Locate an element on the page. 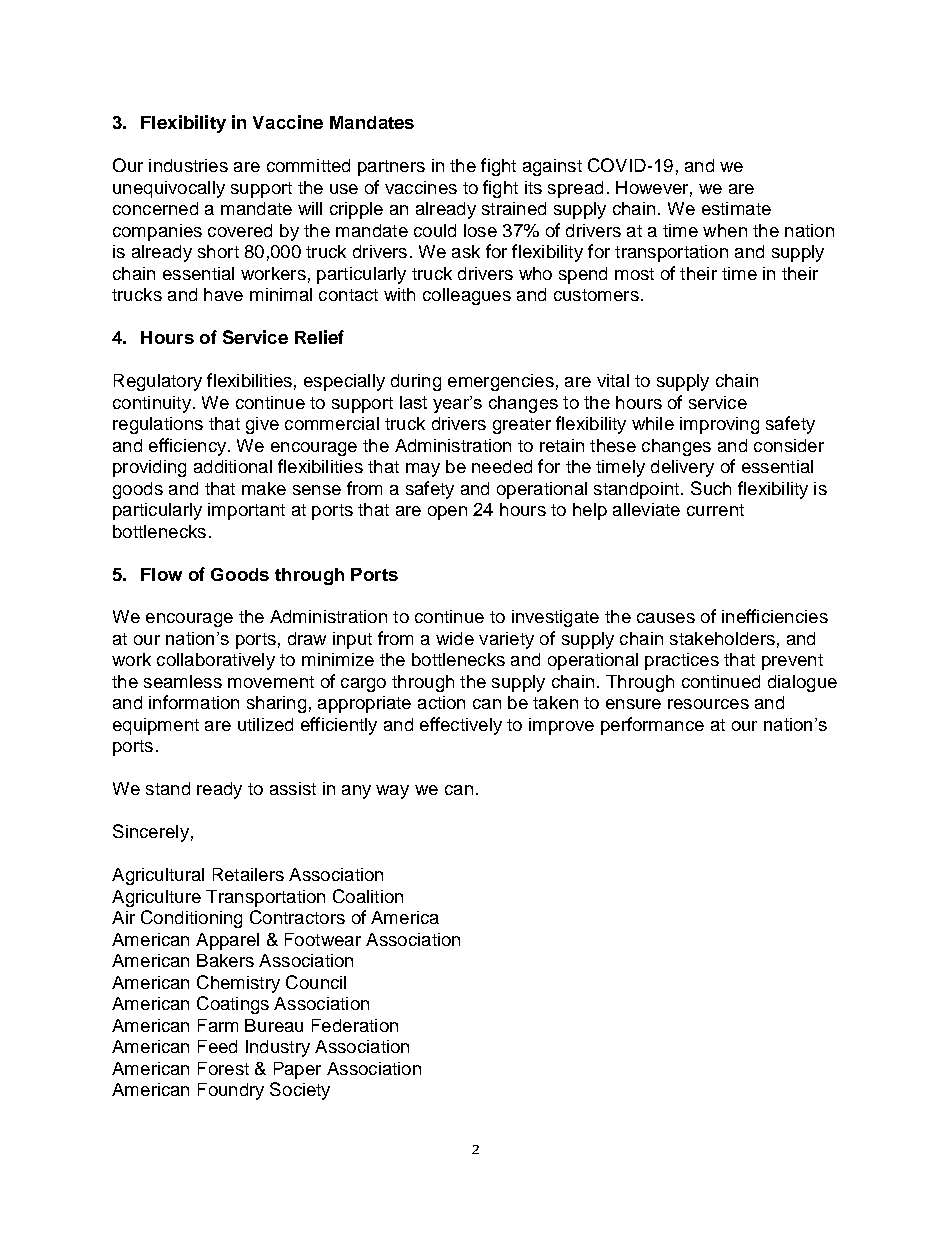 The image size is (952, 1233). collaboratively is located at coordinates (216, 661).
